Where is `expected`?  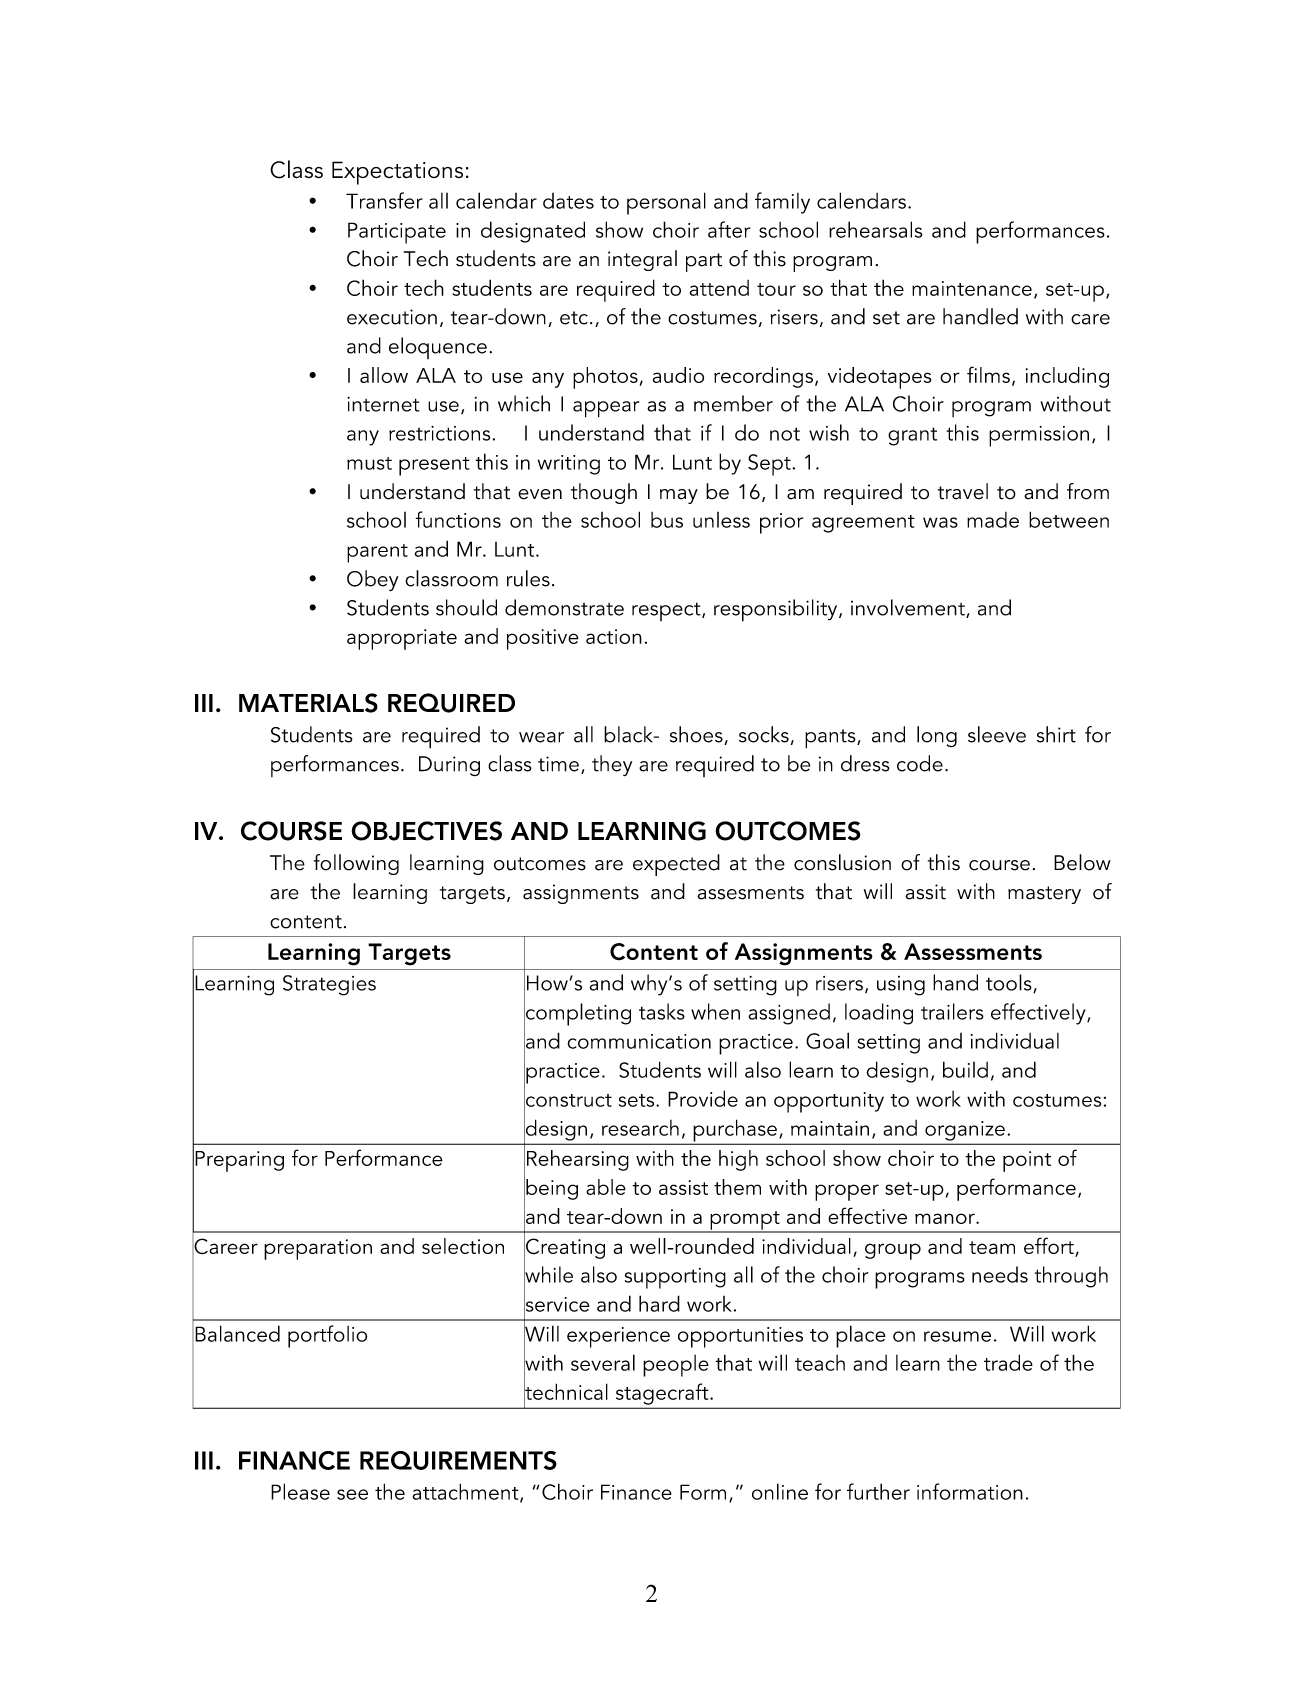
expected is located at coordinates (676, 865).
